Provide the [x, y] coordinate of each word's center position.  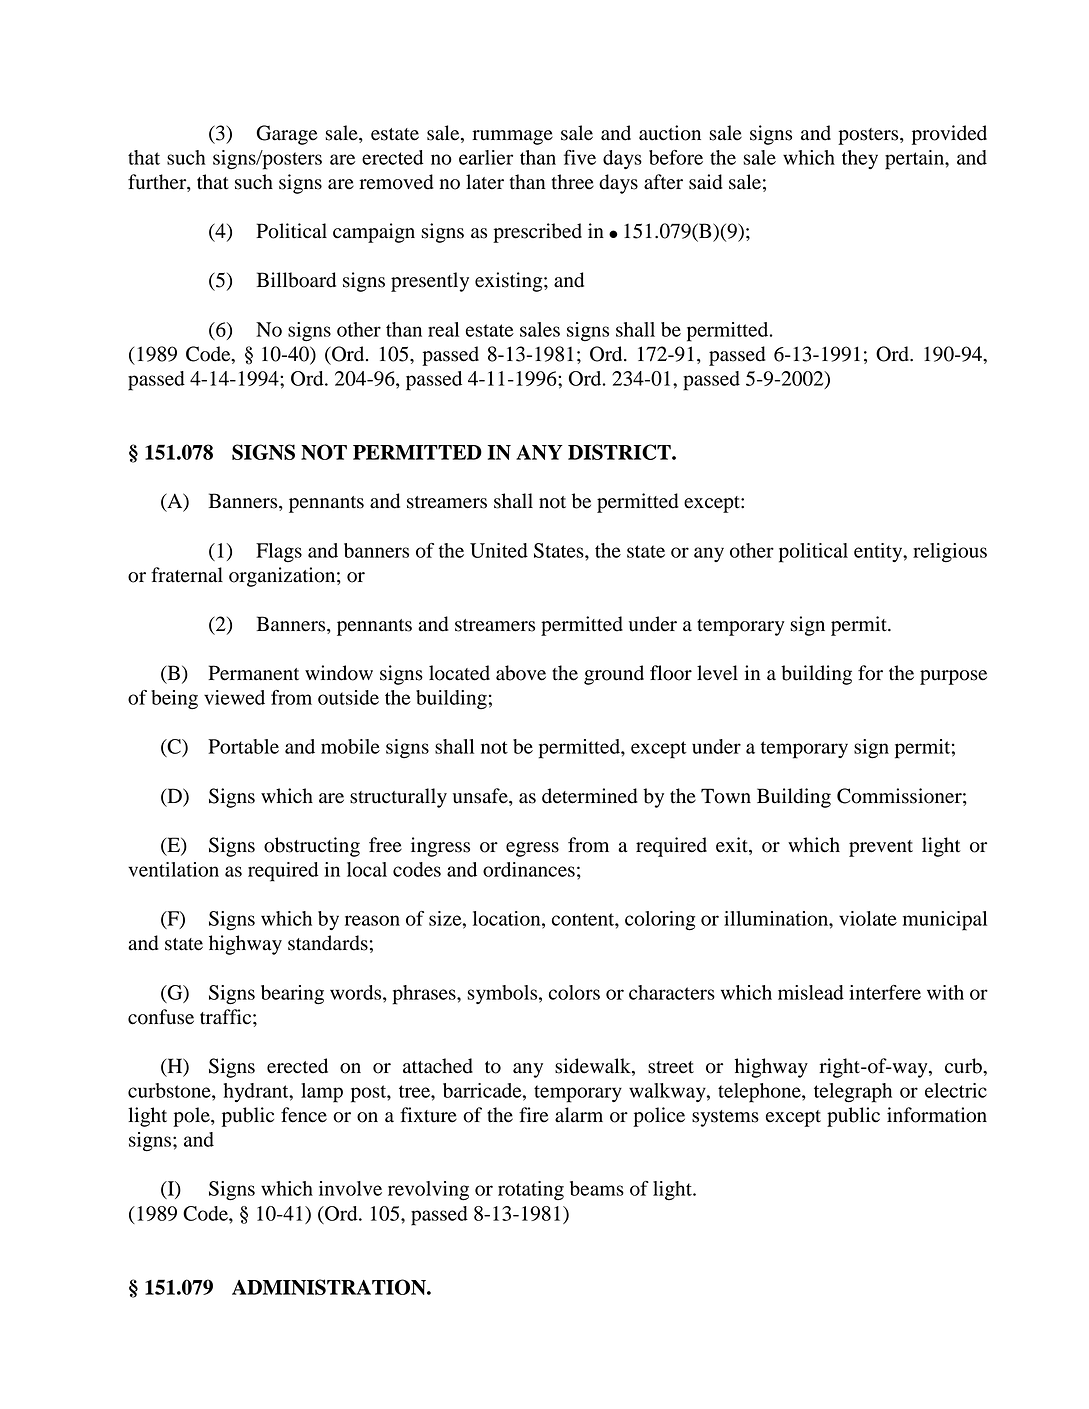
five [580, 157]
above [521, 673]
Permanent [253, 673]
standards [328, 943]
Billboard [296, 280]
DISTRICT [620, 452]
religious [950, 553]
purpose [953, 677]
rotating [531, 1190]
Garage [286, 135]
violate [868, 918]
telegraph [853, 1093]
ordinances [529, 869]
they [860, 159]
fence [304, 1115]
